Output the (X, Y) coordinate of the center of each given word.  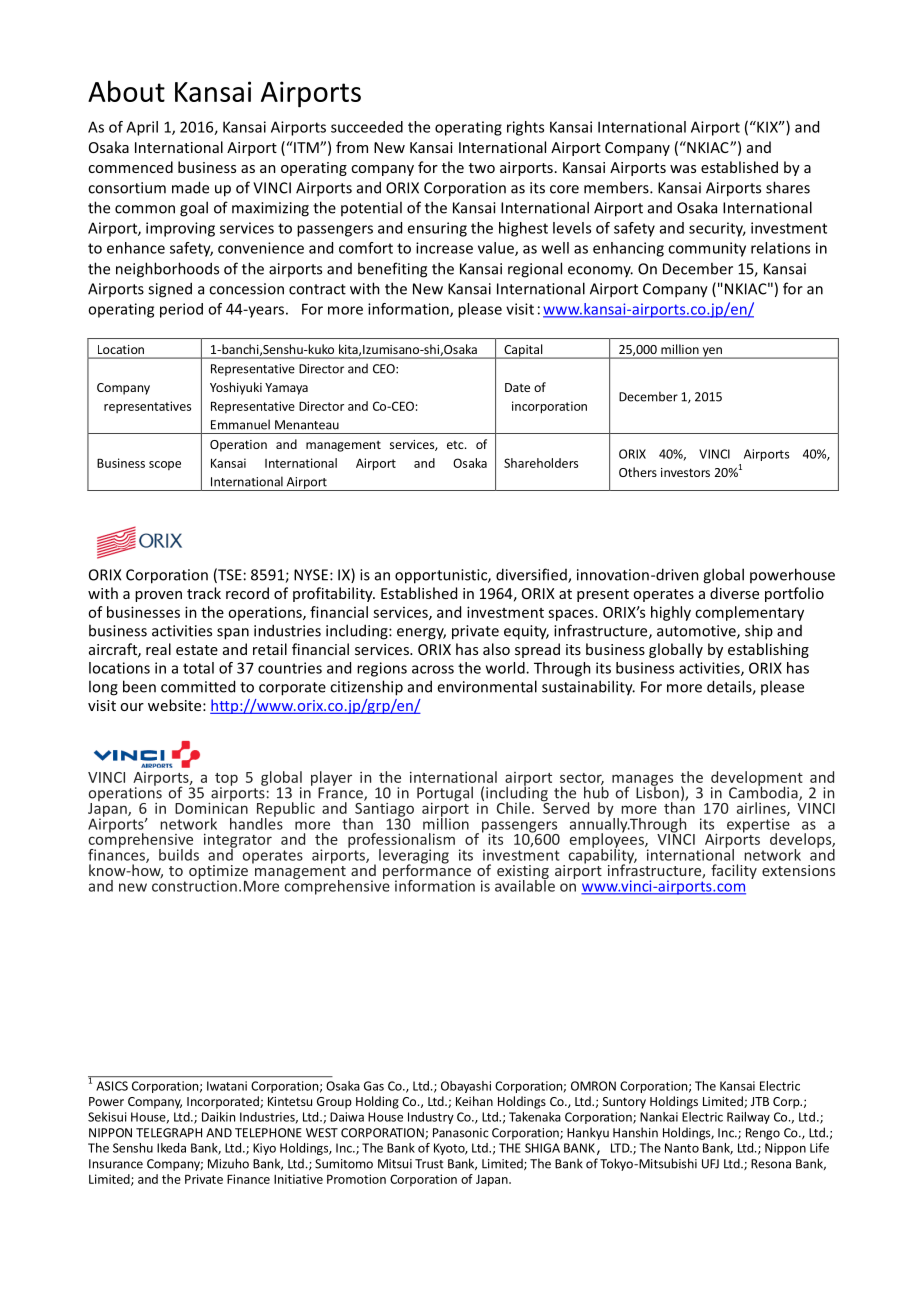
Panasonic (460, 1133)
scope (165, 465)
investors (685, 472)
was (683, 169)
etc (456, 445)
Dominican (211, 807)
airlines (762, 809)
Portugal (445, 795)
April (142, 128)
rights (525, 128)
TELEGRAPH (169, 1133)
